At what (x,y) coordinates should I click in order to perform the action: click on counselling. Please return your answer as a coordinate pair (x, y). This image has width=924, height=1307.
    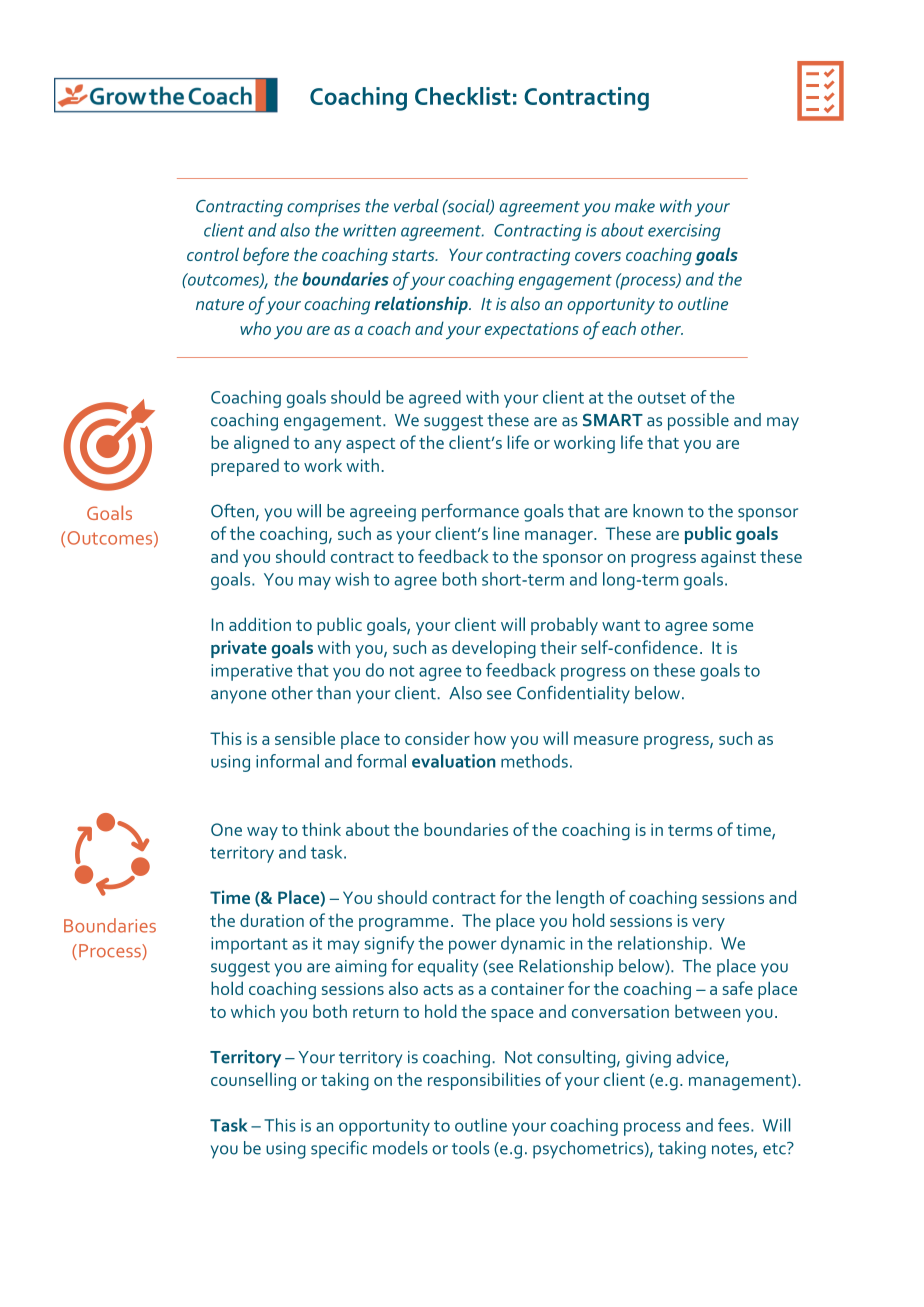
    Looking at the image, I should click on (253, 1081).
